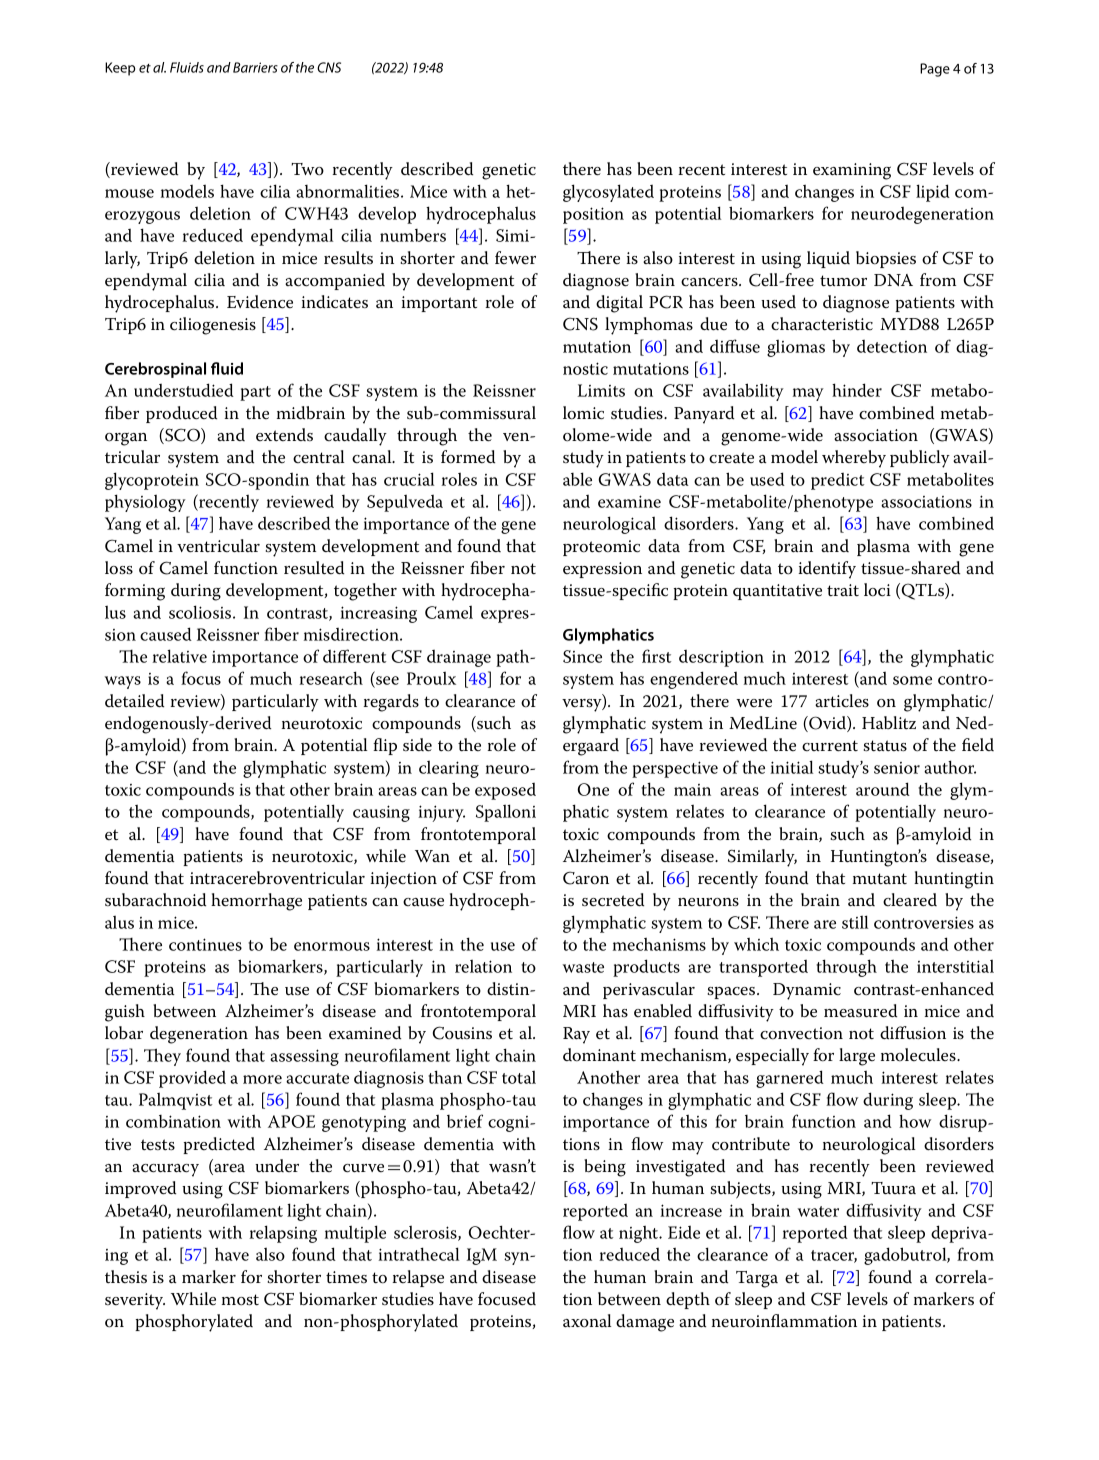  Describe the element at coordinates (860, 1011) in the document. I see `measured` at that location.
